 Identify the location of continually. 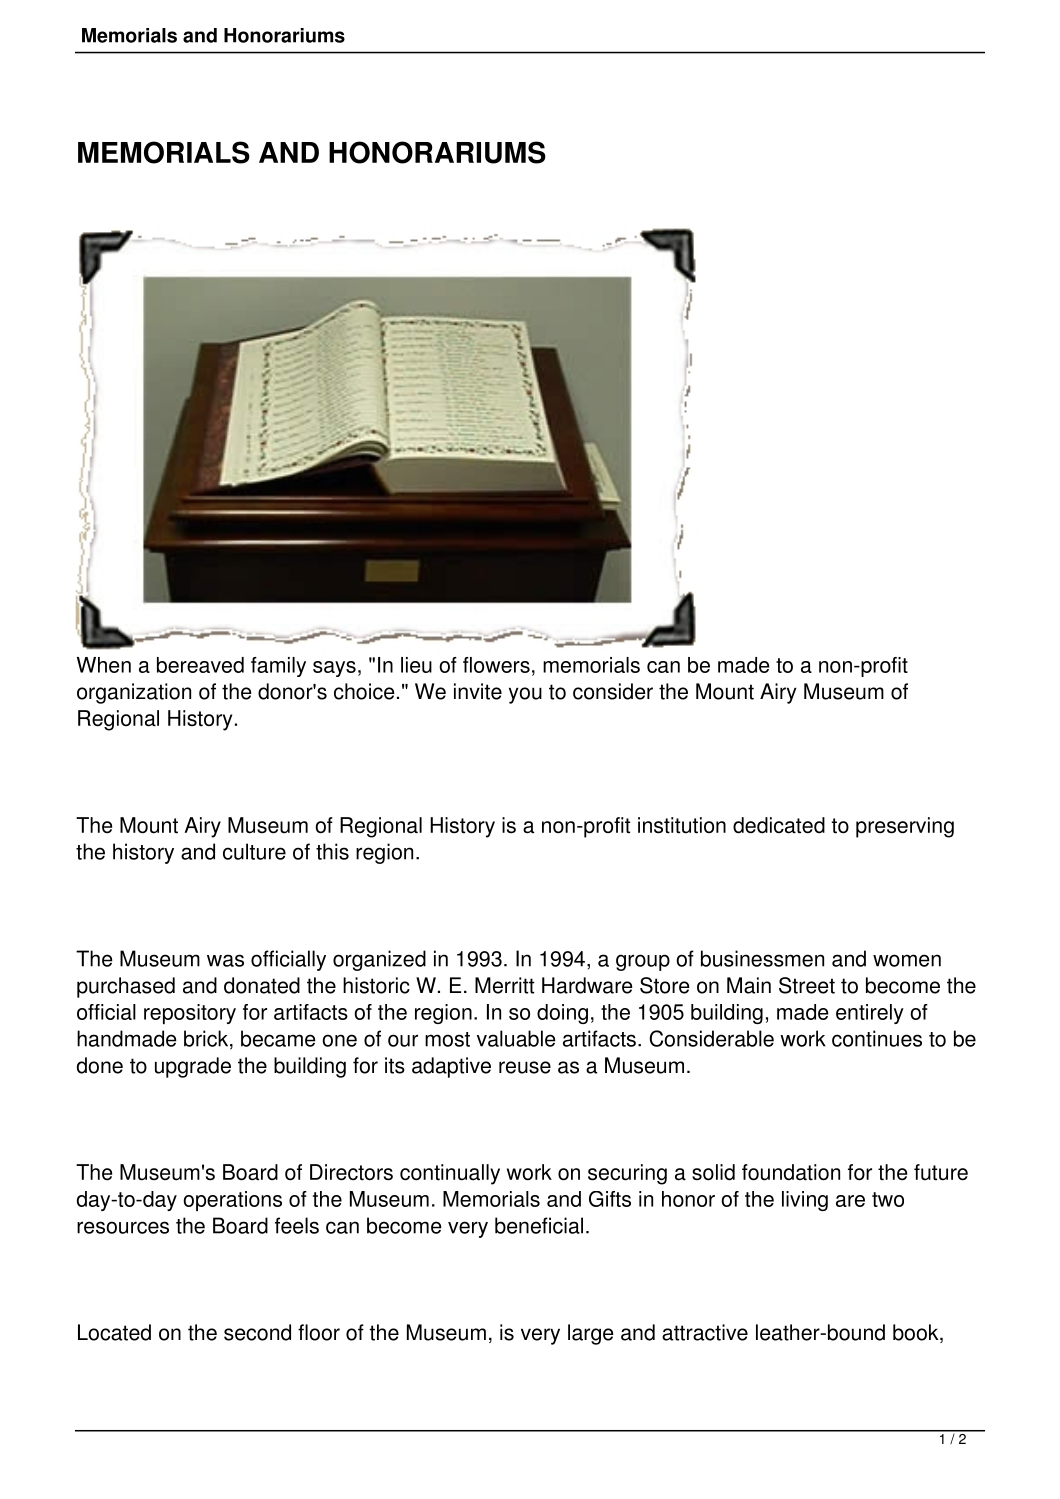
(450, 1174).
